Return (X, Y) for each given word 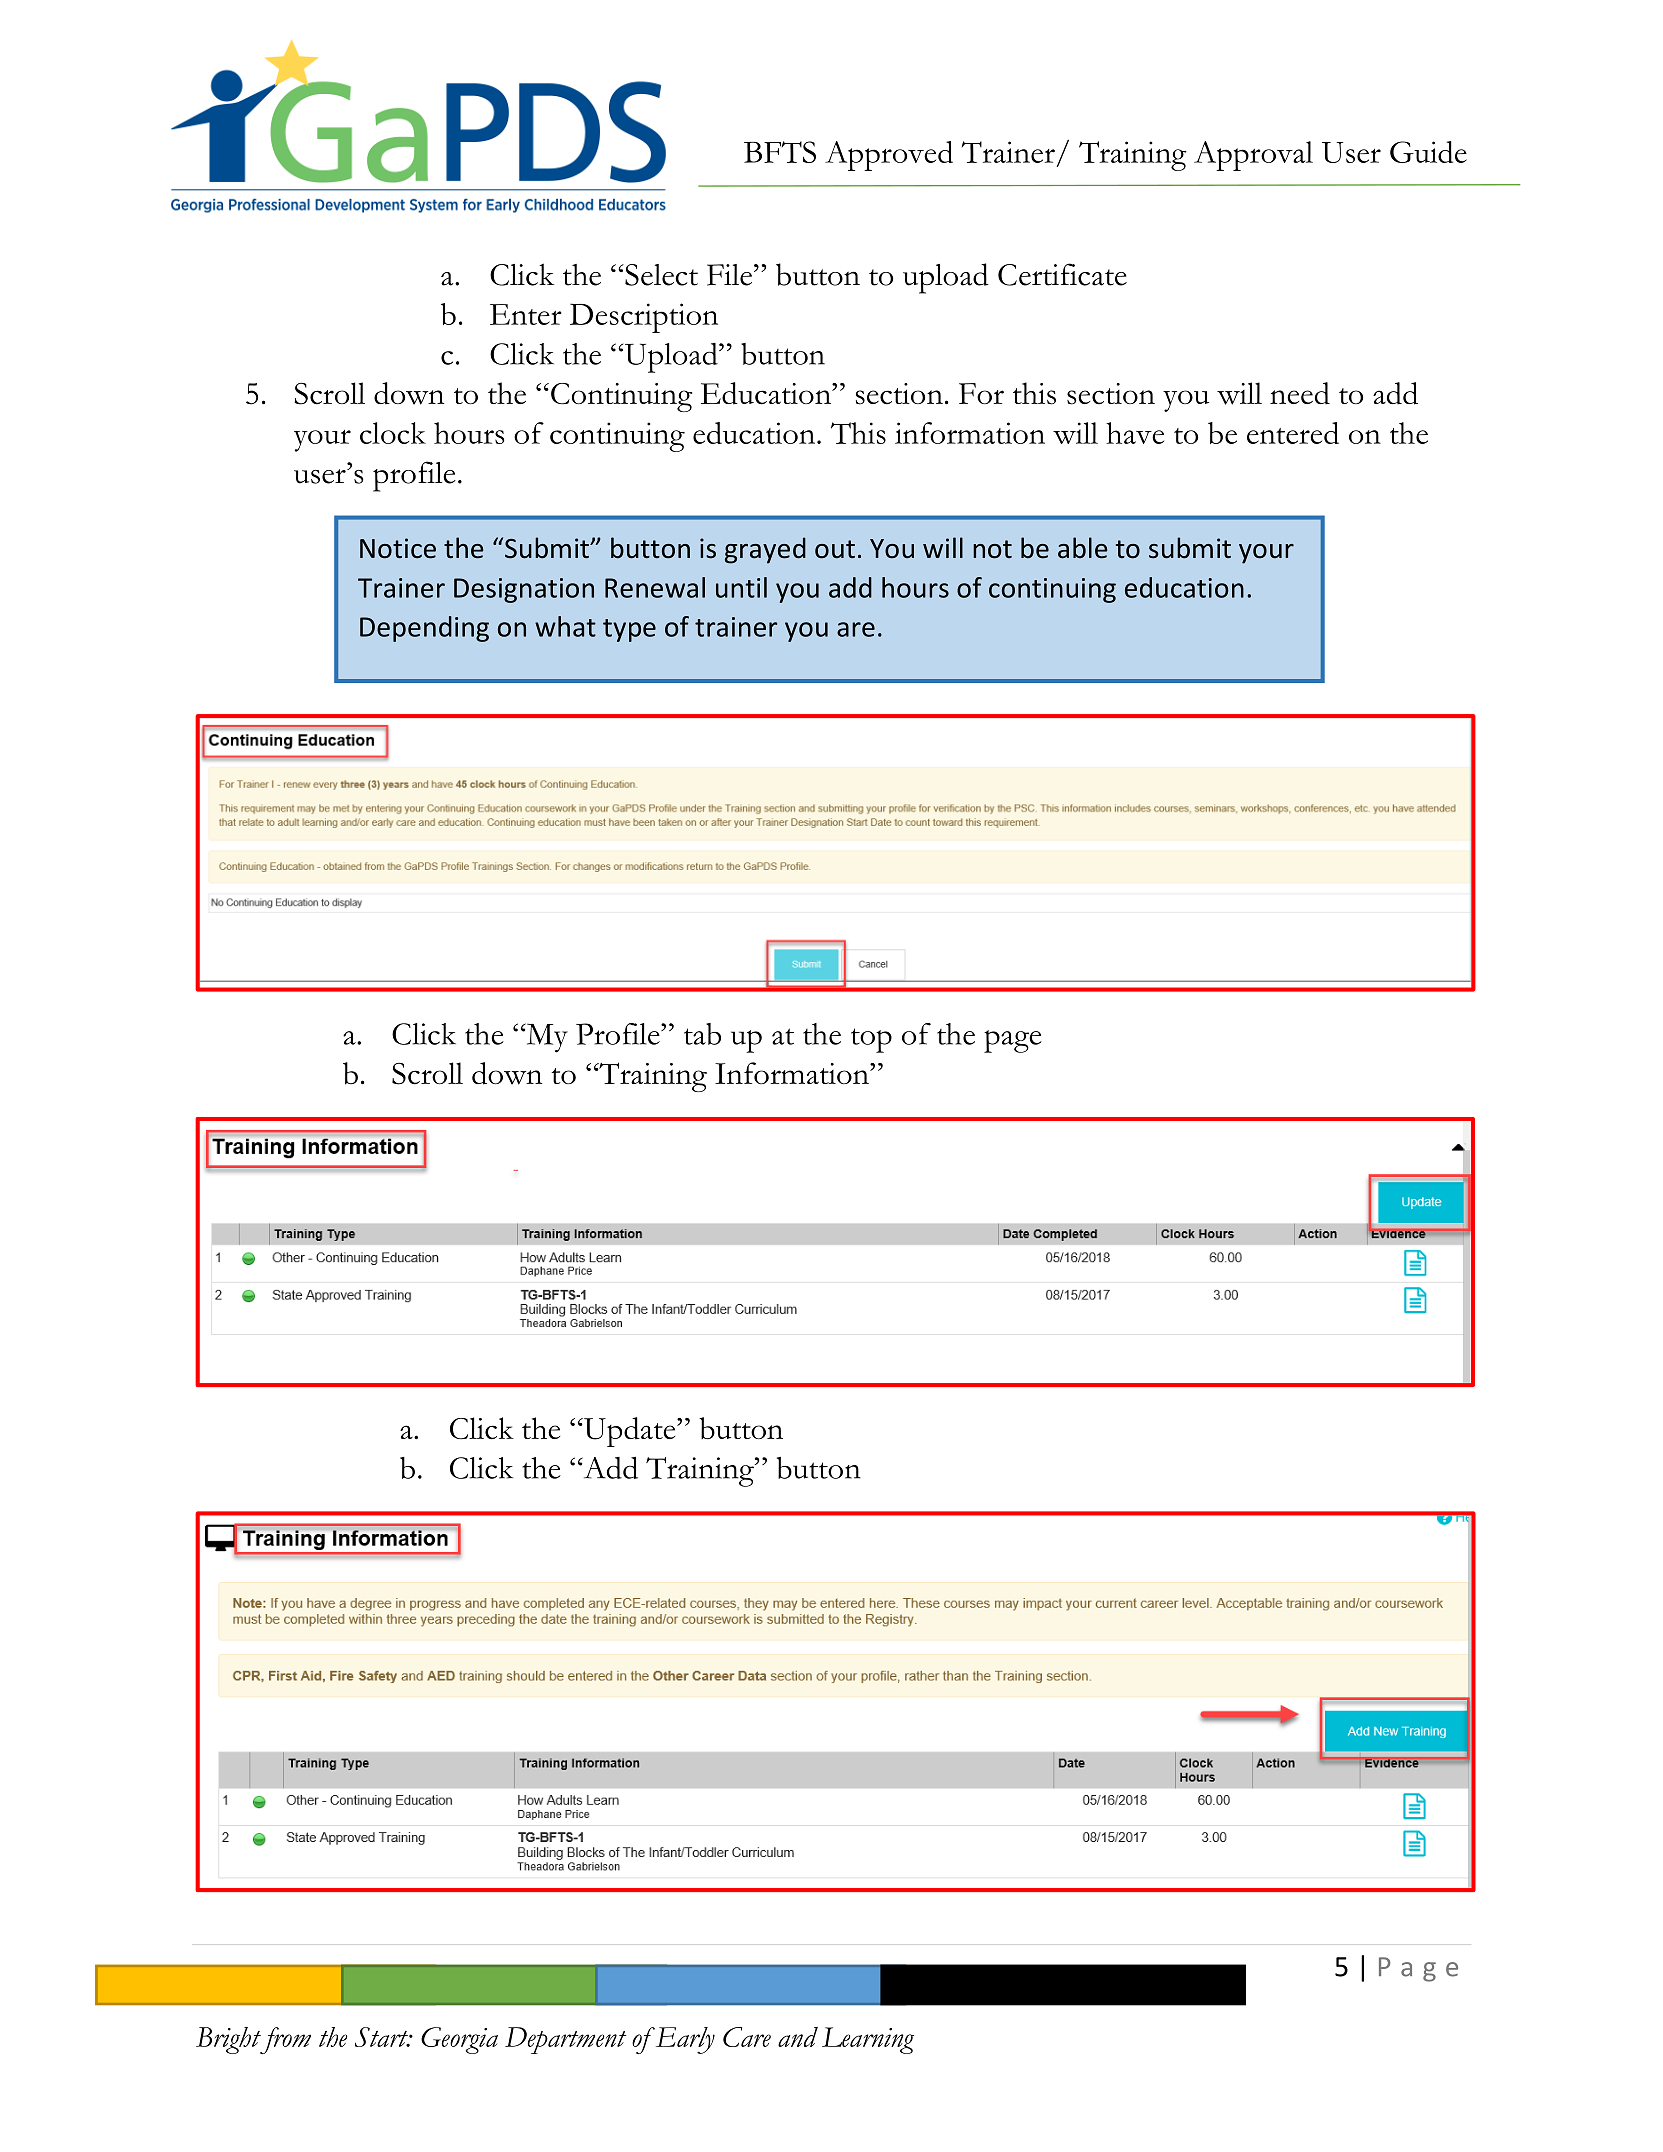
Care (747, 2037)
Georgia (459, 2040)
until (741, 587)
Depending (424, 629)
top (871, 1040)
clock (393, 433)
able (1082, 548)
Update (630, 1432)
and (798, 2037)
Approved (889, 156)
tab (702, 1034)
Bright (229, 2040)
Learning (868, 2040)
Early (684, 2040)
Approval (1253, 156)
